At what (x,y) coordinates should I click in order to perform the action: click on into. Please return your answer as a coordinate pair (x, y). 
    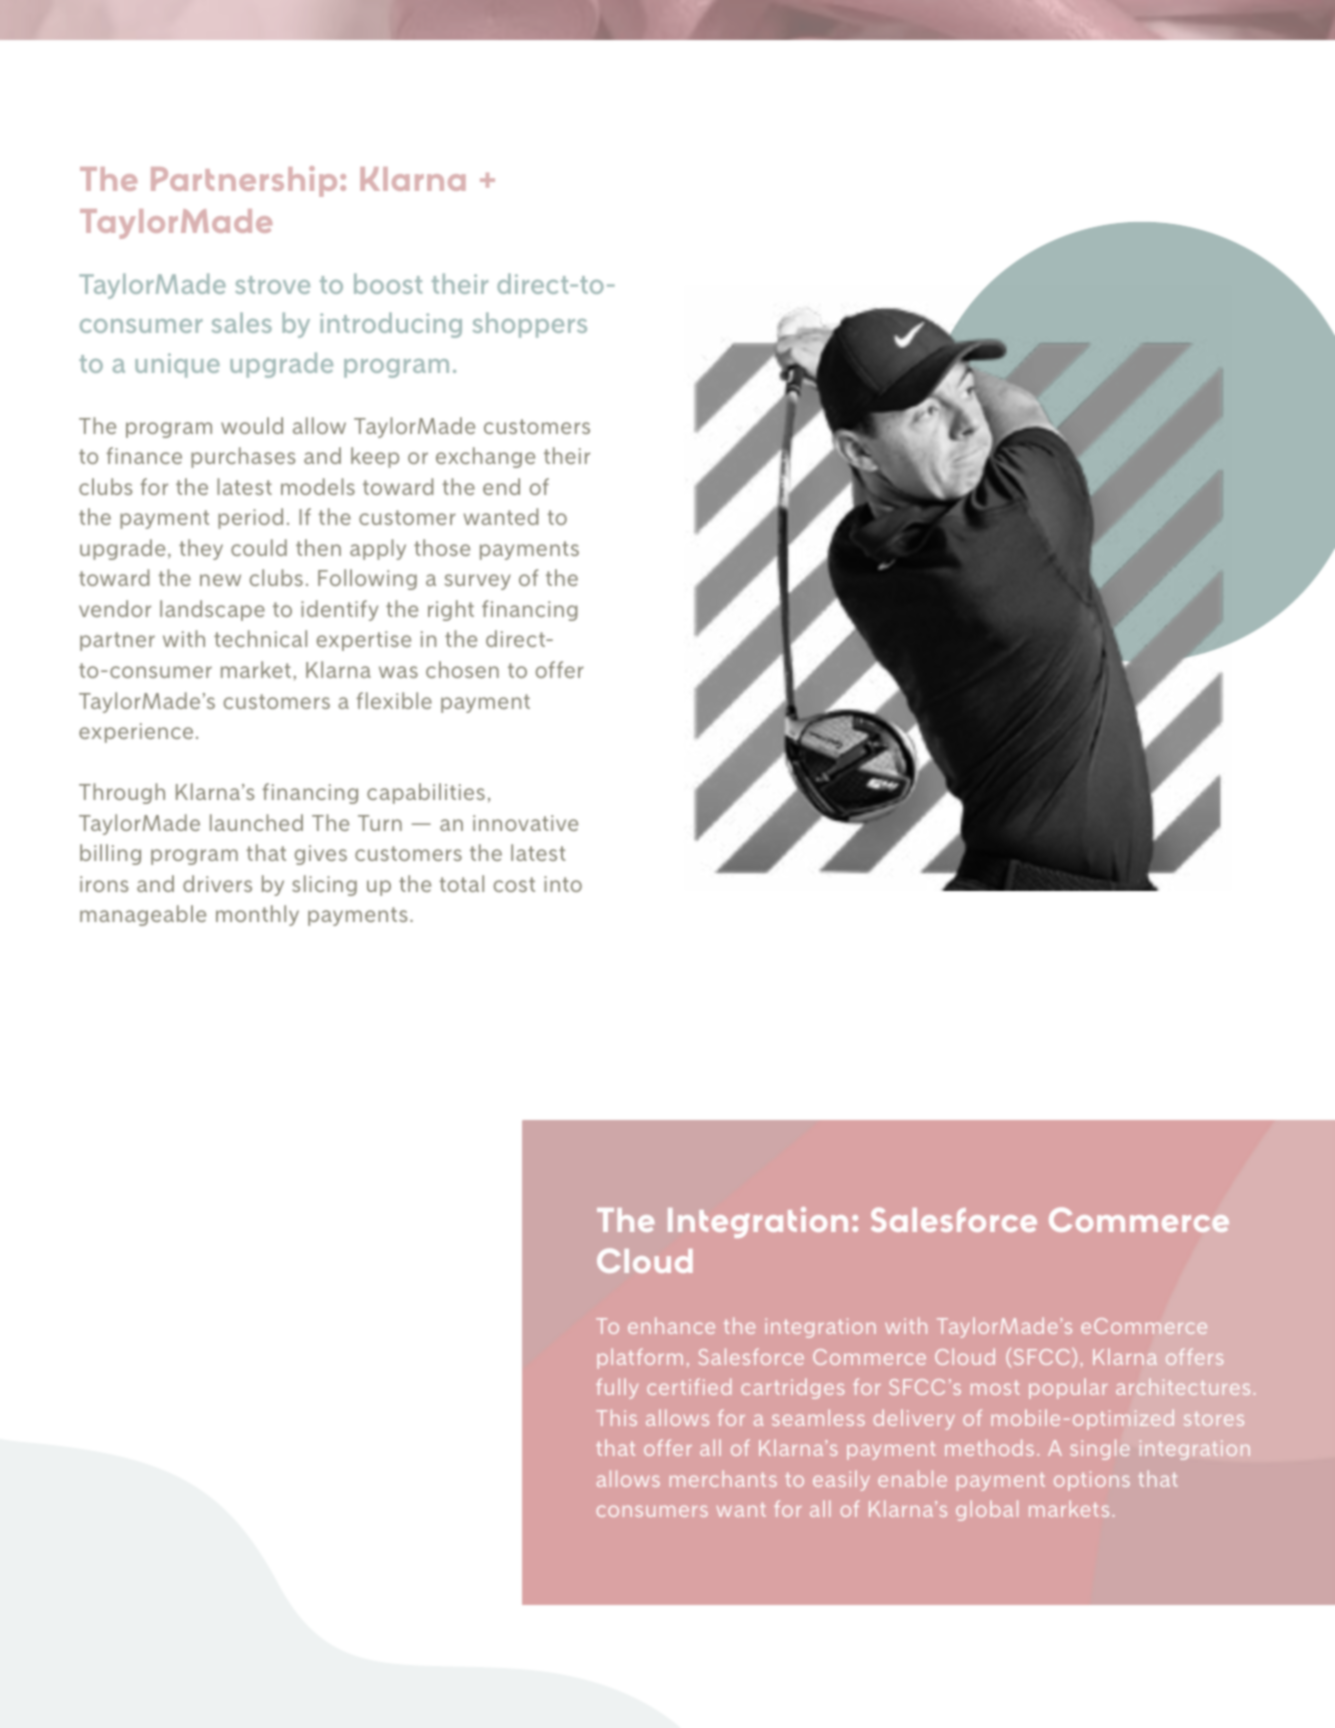
    Looking at the image, I should click on (563, 884).
